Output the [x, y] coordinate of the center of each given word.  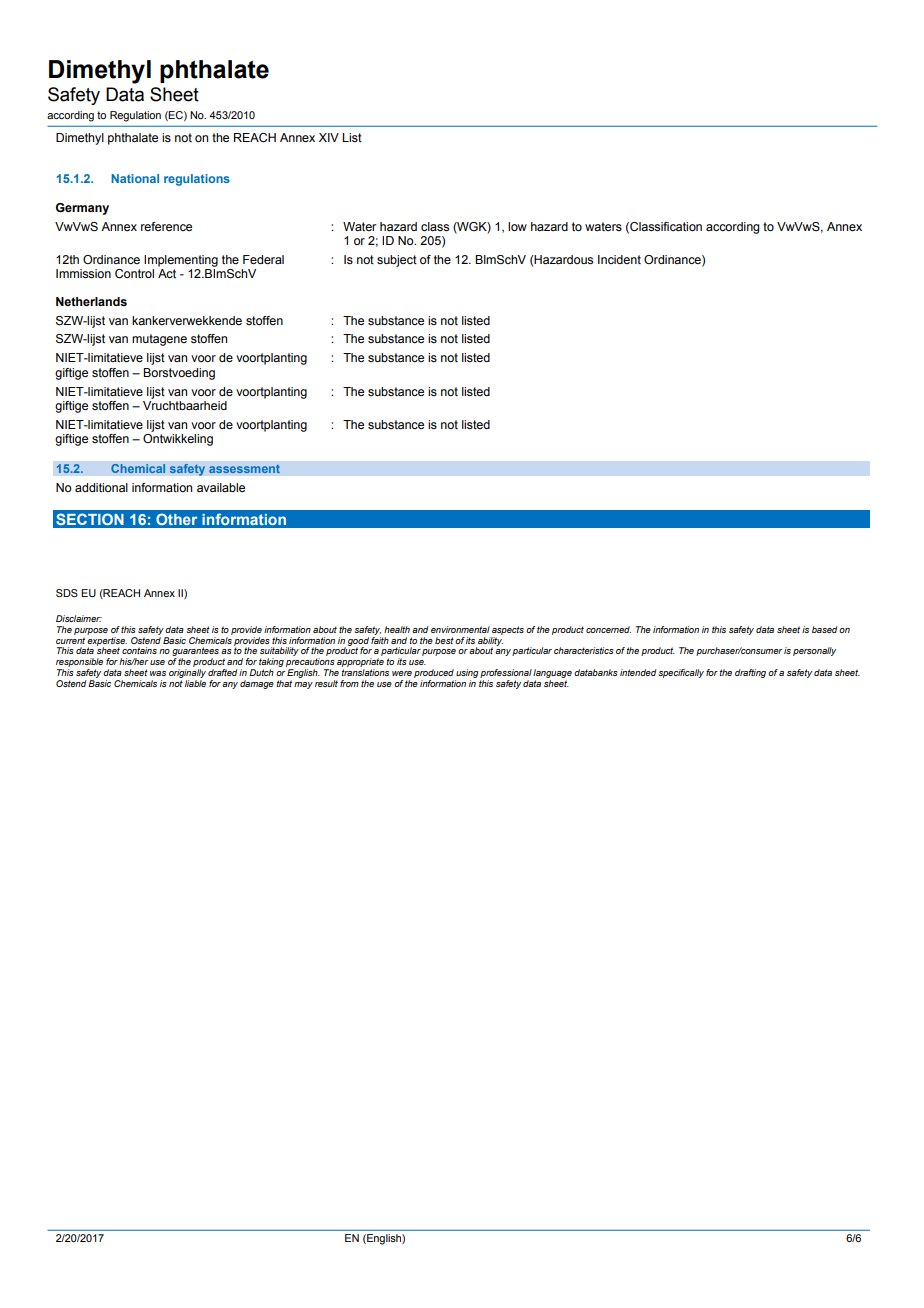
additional [101, 487]
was [158, 673]
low [517, 226]
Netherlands [91, 301]
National [135, 178]
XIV [329, 137]
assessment [244, 469]
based [824, 629]
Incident [619, 259]
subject [397, 261]
